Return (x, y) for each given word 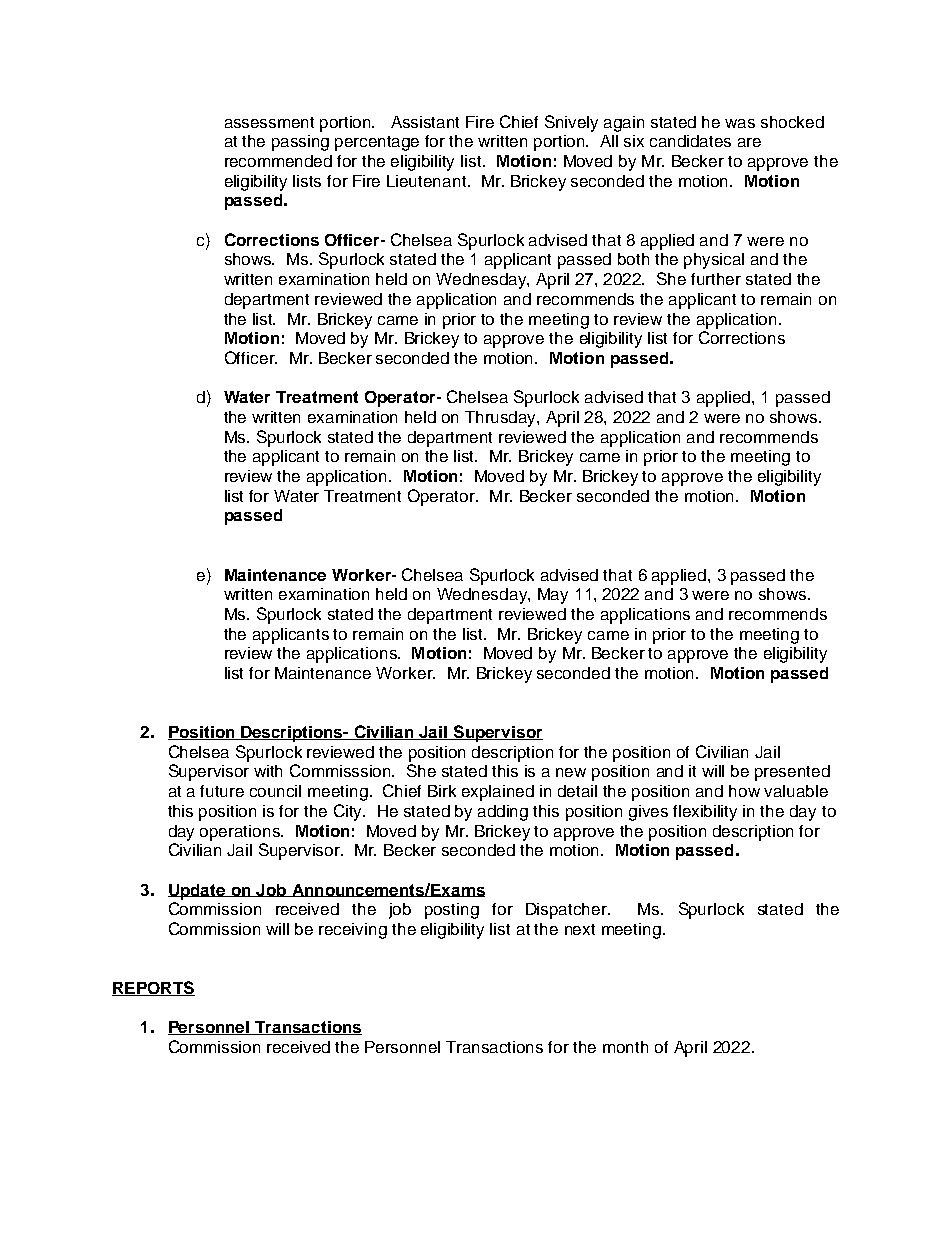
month (625, 1047)
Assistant (425, 122)
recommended (278, 161)
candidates (690, 141)
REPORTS (153, 988)
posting (452, 911)
